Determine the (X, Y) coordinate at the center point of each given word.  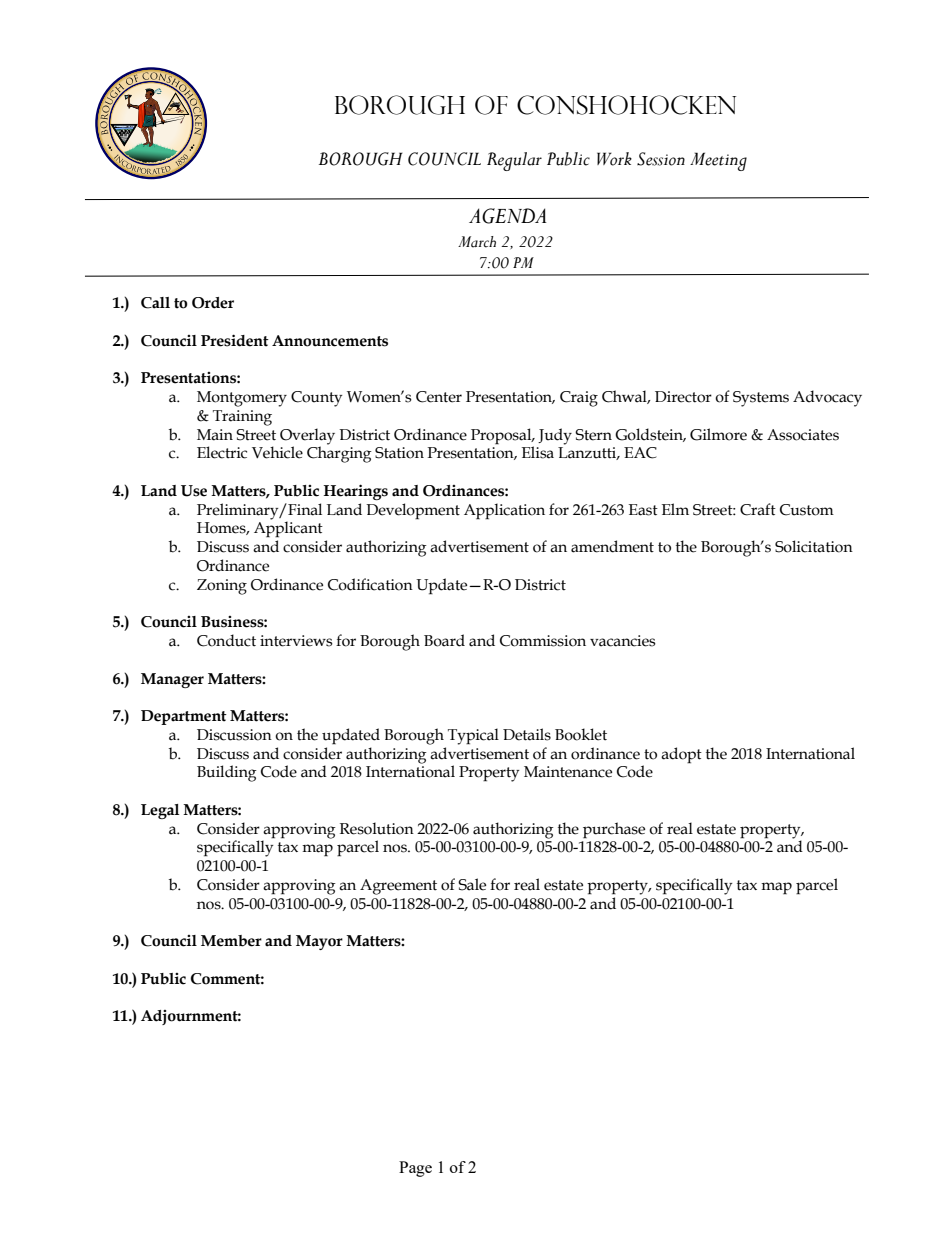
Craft (758, 509)
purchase (614, 830)
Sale (472, 884)
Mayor (319, 942)
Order (213, 303)
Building (227, 773)
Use (194, 491)
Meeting (718, 161)
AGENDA (508, 216)
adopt (681, 755)
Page (415, 1169)
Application (504, 511)
